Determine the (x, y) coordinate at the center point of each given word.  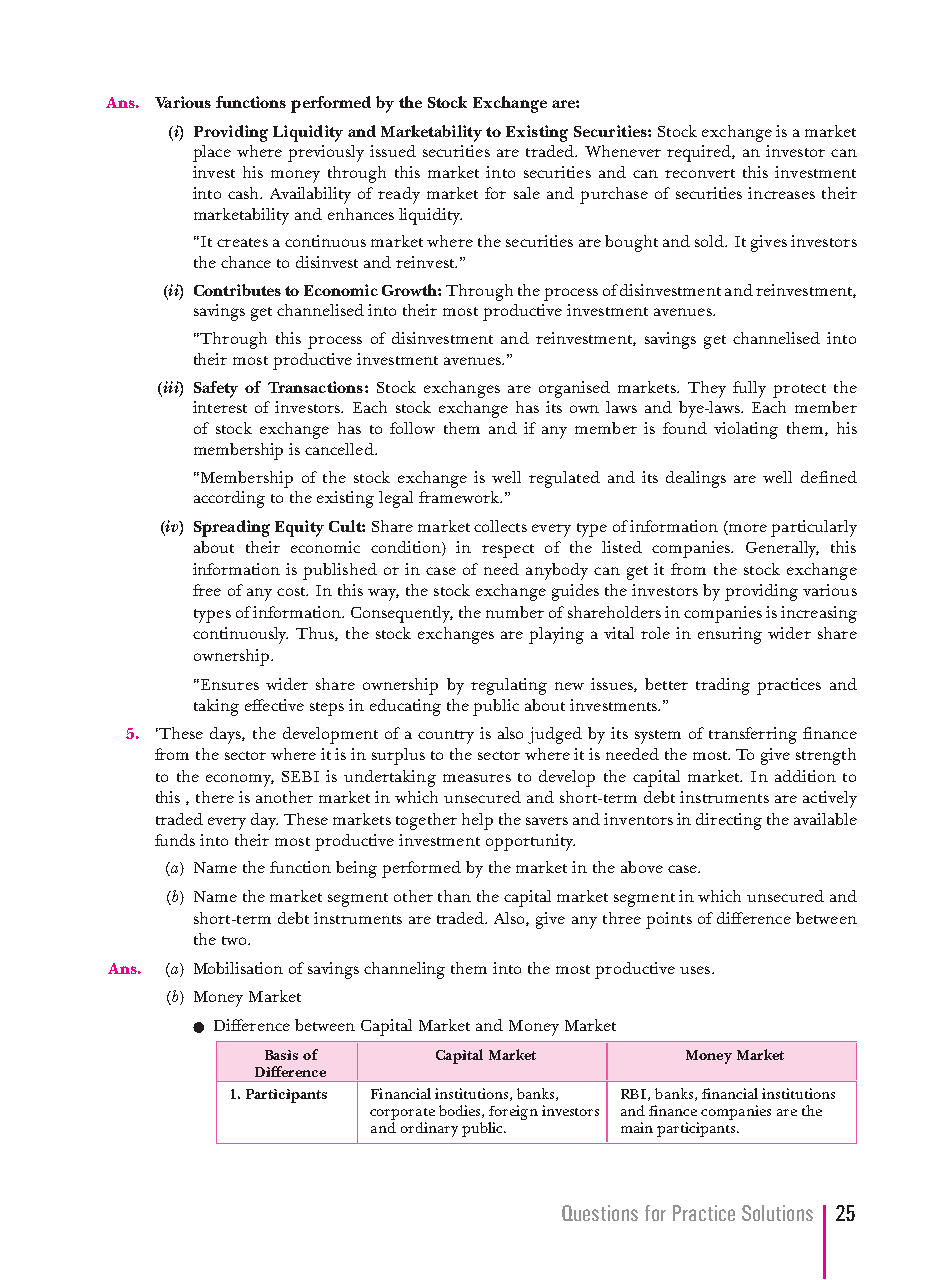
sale (527, 193)
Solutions (777, 1213)
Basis (281, 1055)
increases (781, 193)
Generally (782, 549)
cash (245, 193)
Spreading (232, 528)
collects (500, 526)
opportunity (530, 842)
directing (729, 821)
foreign (513, 1114)
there (215, 797)
